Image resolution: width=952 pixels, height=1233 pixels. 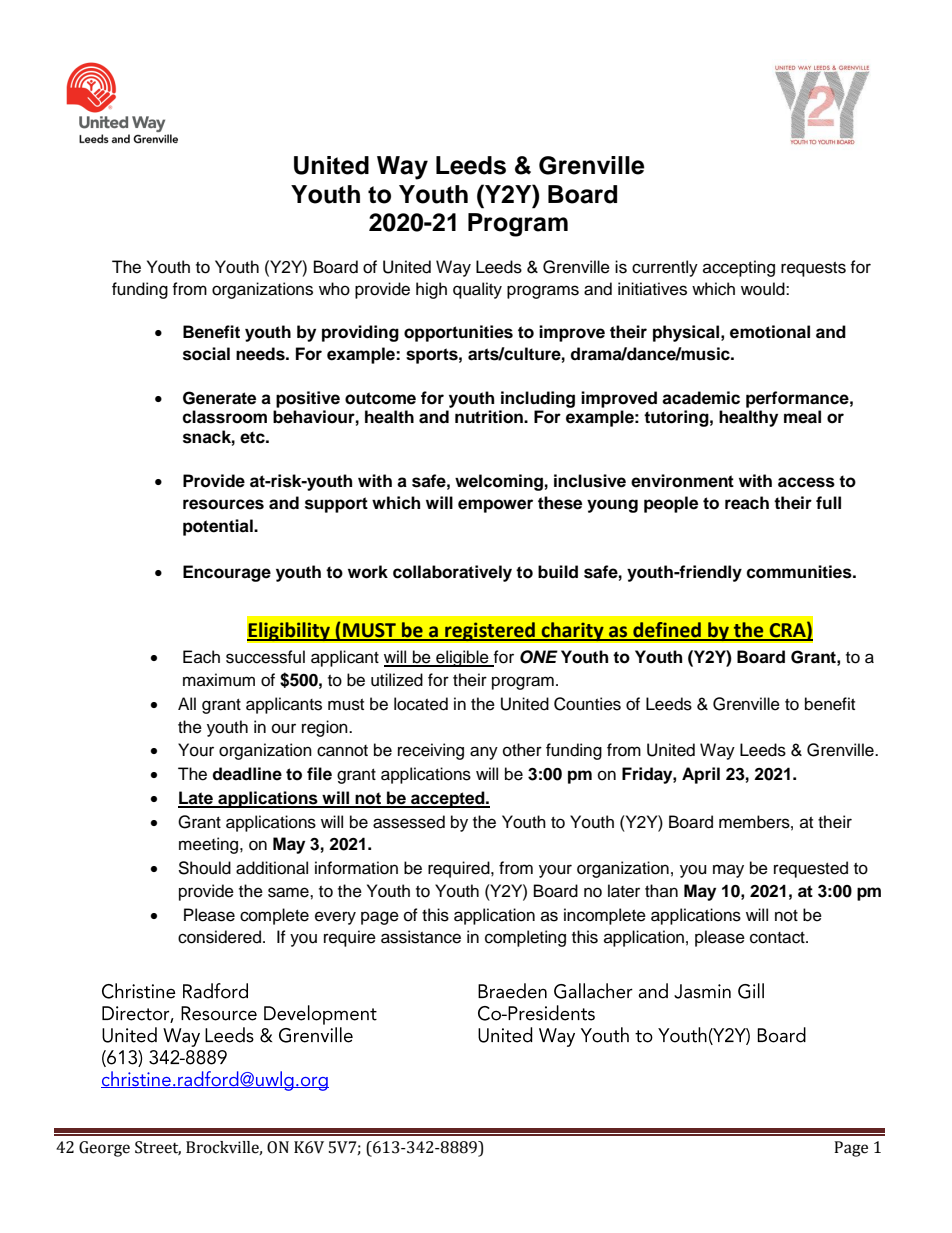 What do you see at coordinates (477, 290) in the document?
I see `quality` at bounding box center [477, 290].
